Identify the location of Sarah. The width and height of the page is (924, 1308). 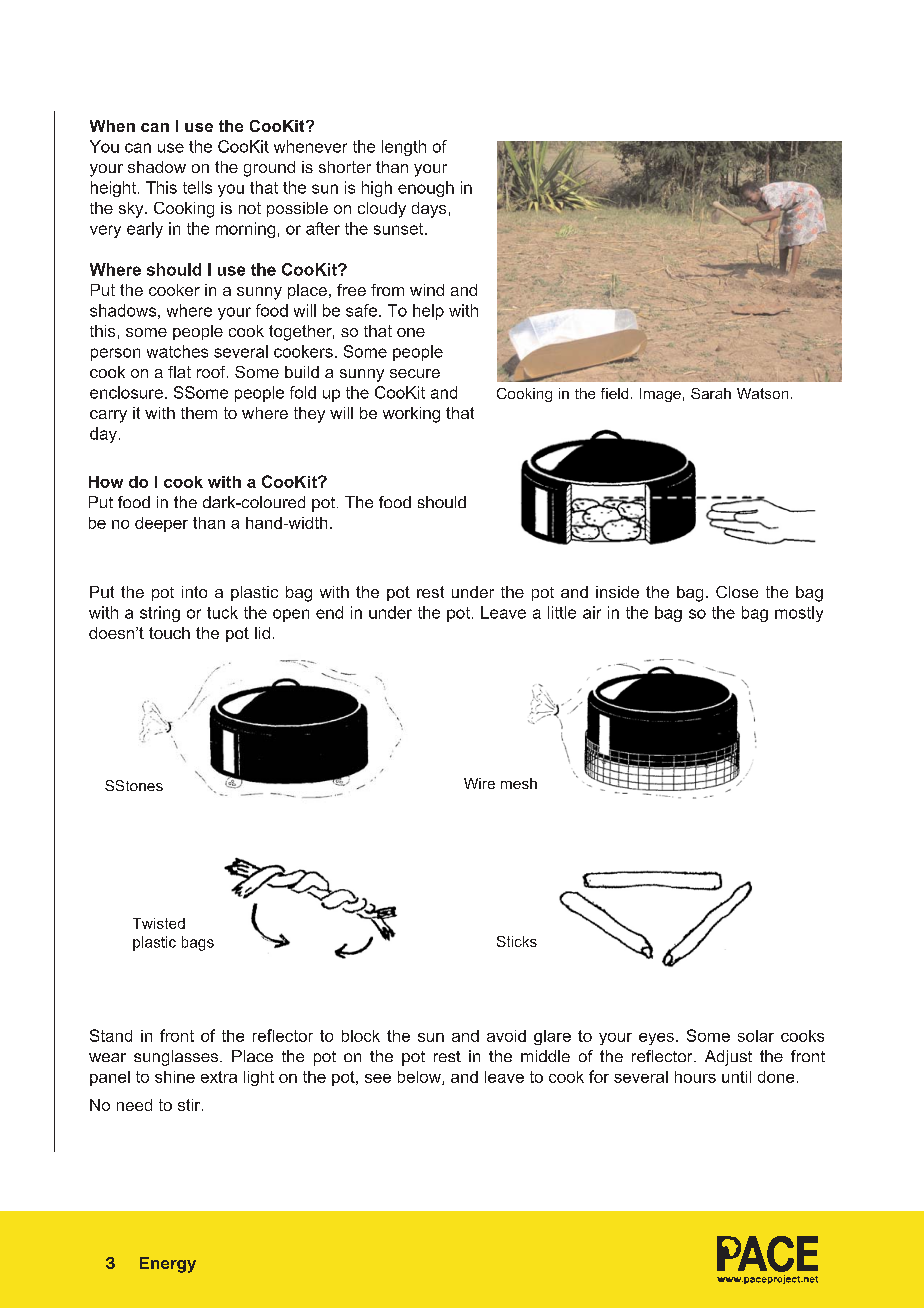
(711, 393).
